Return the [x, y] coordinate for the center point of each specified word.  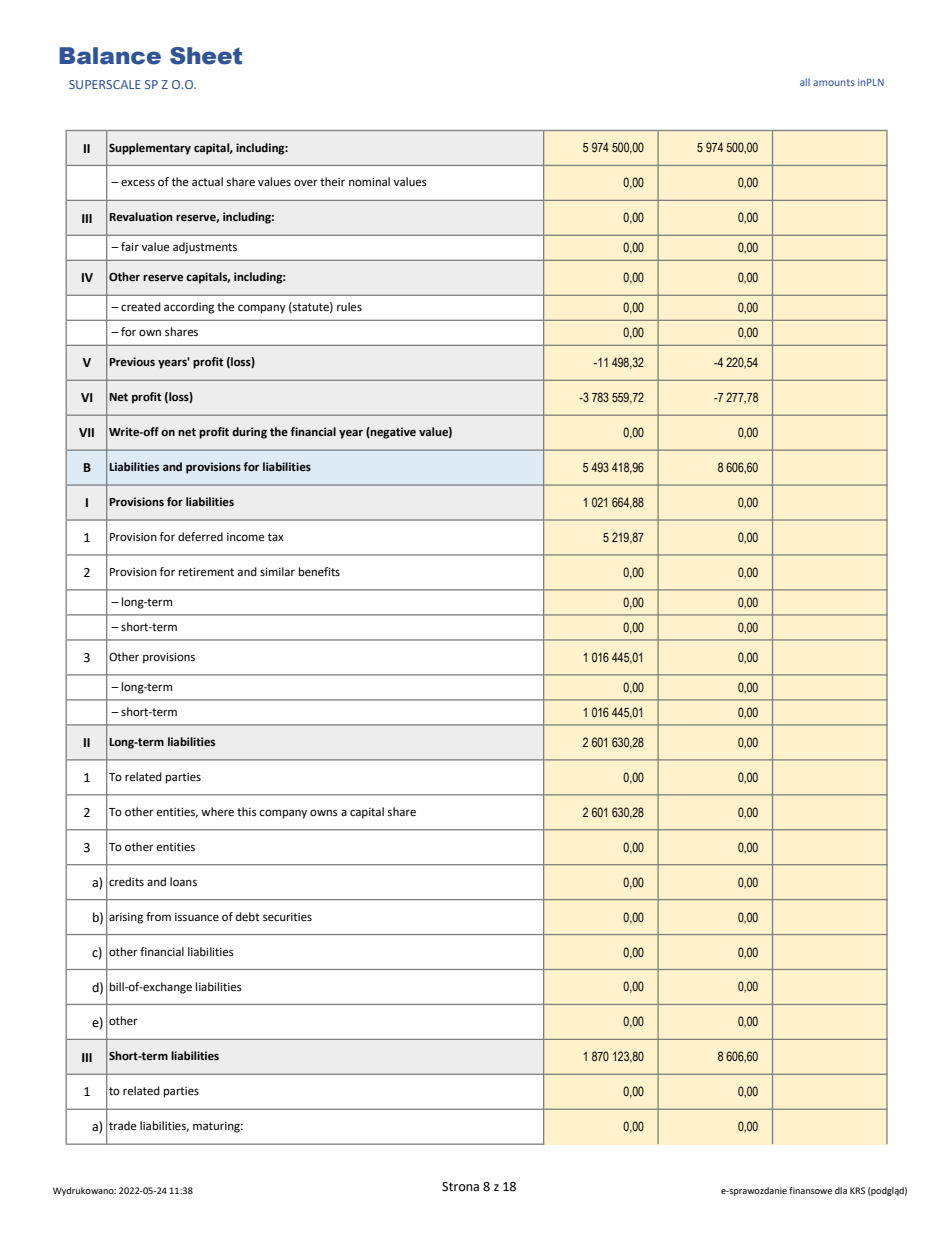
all [805, 82]
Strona [460, 1187]
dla [841, 1190]
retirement [206, 572]
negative [392, 433]
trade [123, 1125]
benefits [319, 571]
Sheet [206, 56]
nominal [369, 182]
